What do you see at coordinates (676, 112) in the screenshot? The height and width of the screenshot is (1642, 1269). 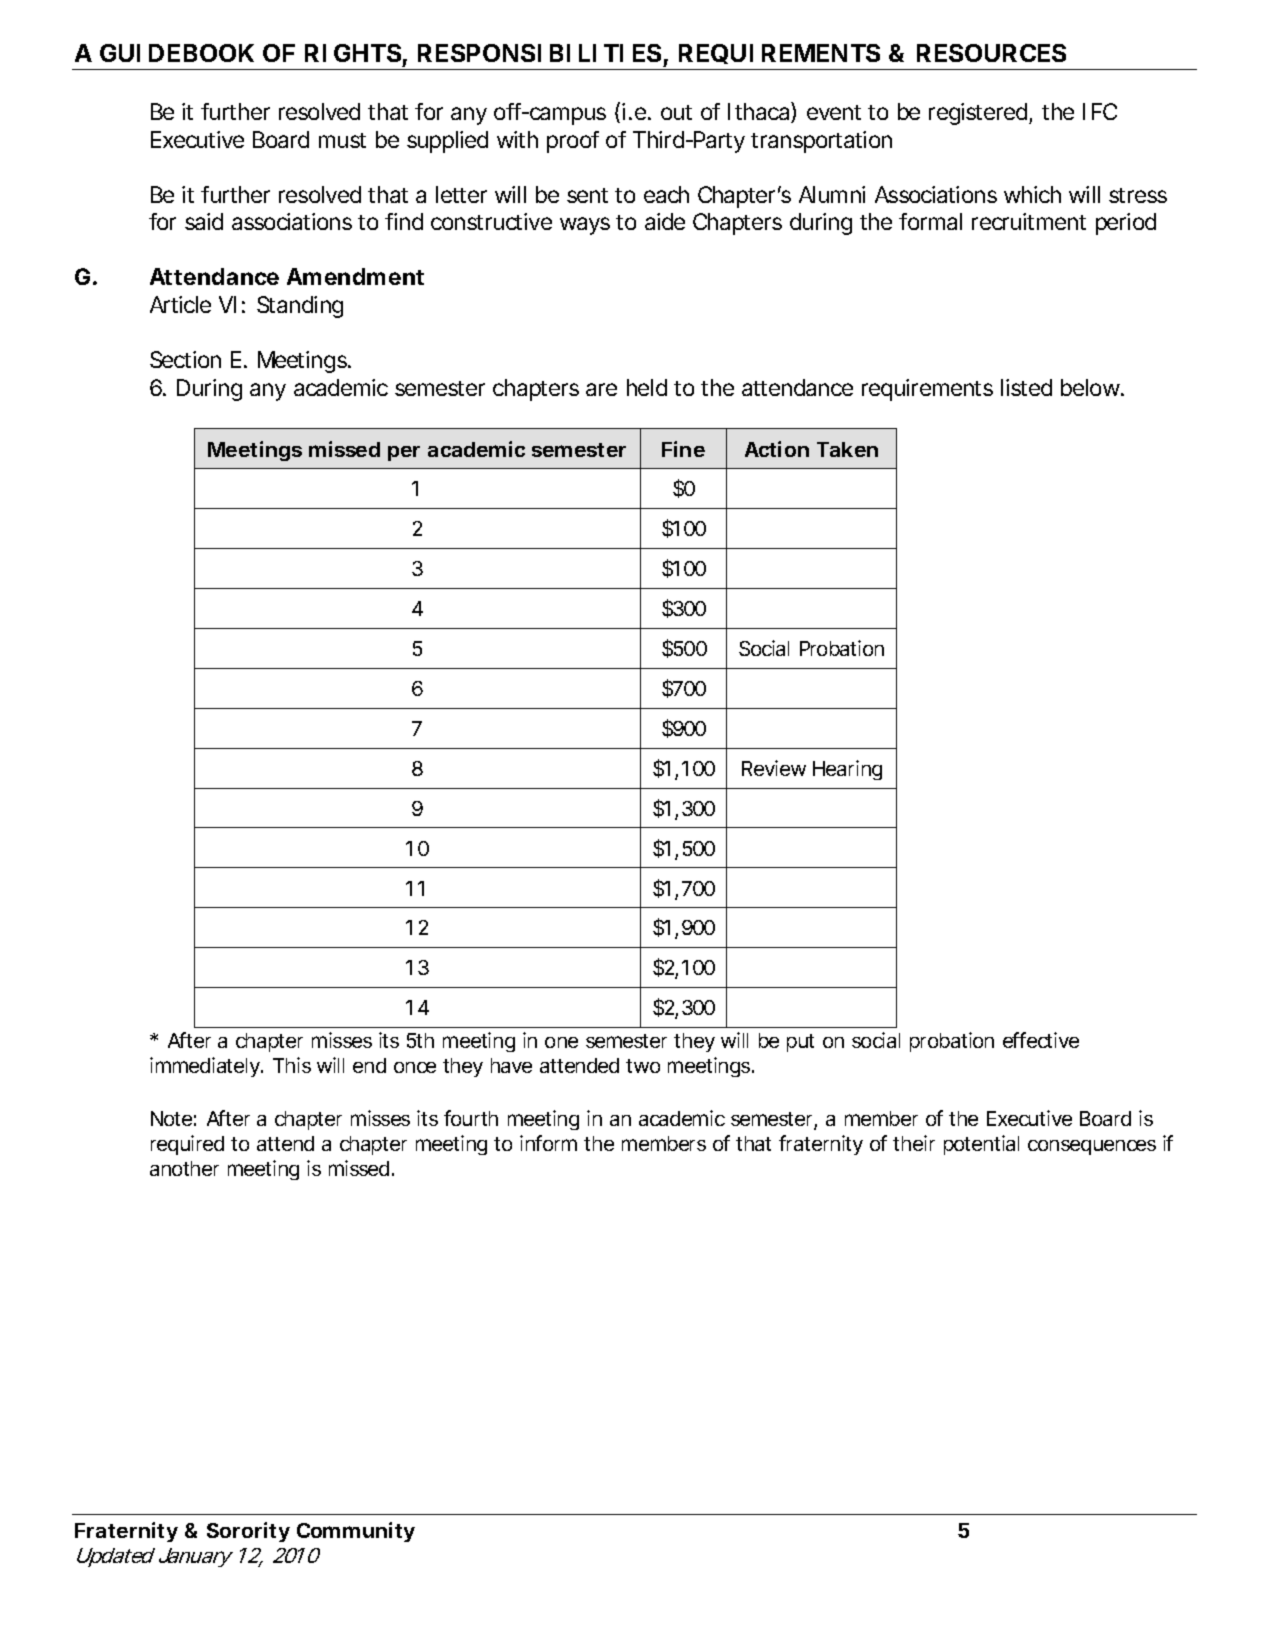 I see `out` at bounding box center [676, 112].
